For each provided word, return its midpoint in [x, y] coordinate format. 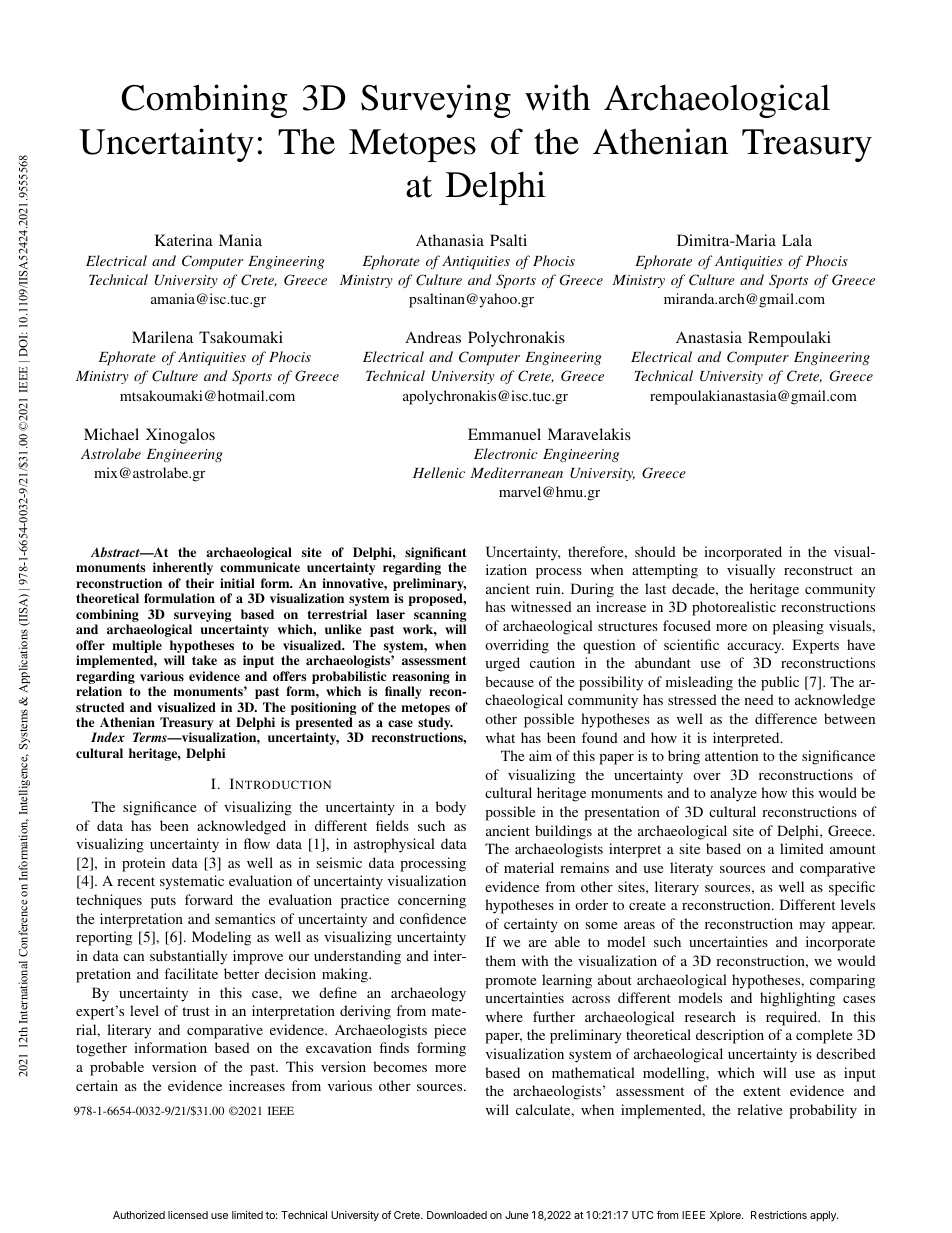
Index [108, 737]
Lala [797, 240]
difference [786, 718]
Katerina [184, 240]
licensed [188, 1215]
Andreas [433, 337]
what [500, 737]
